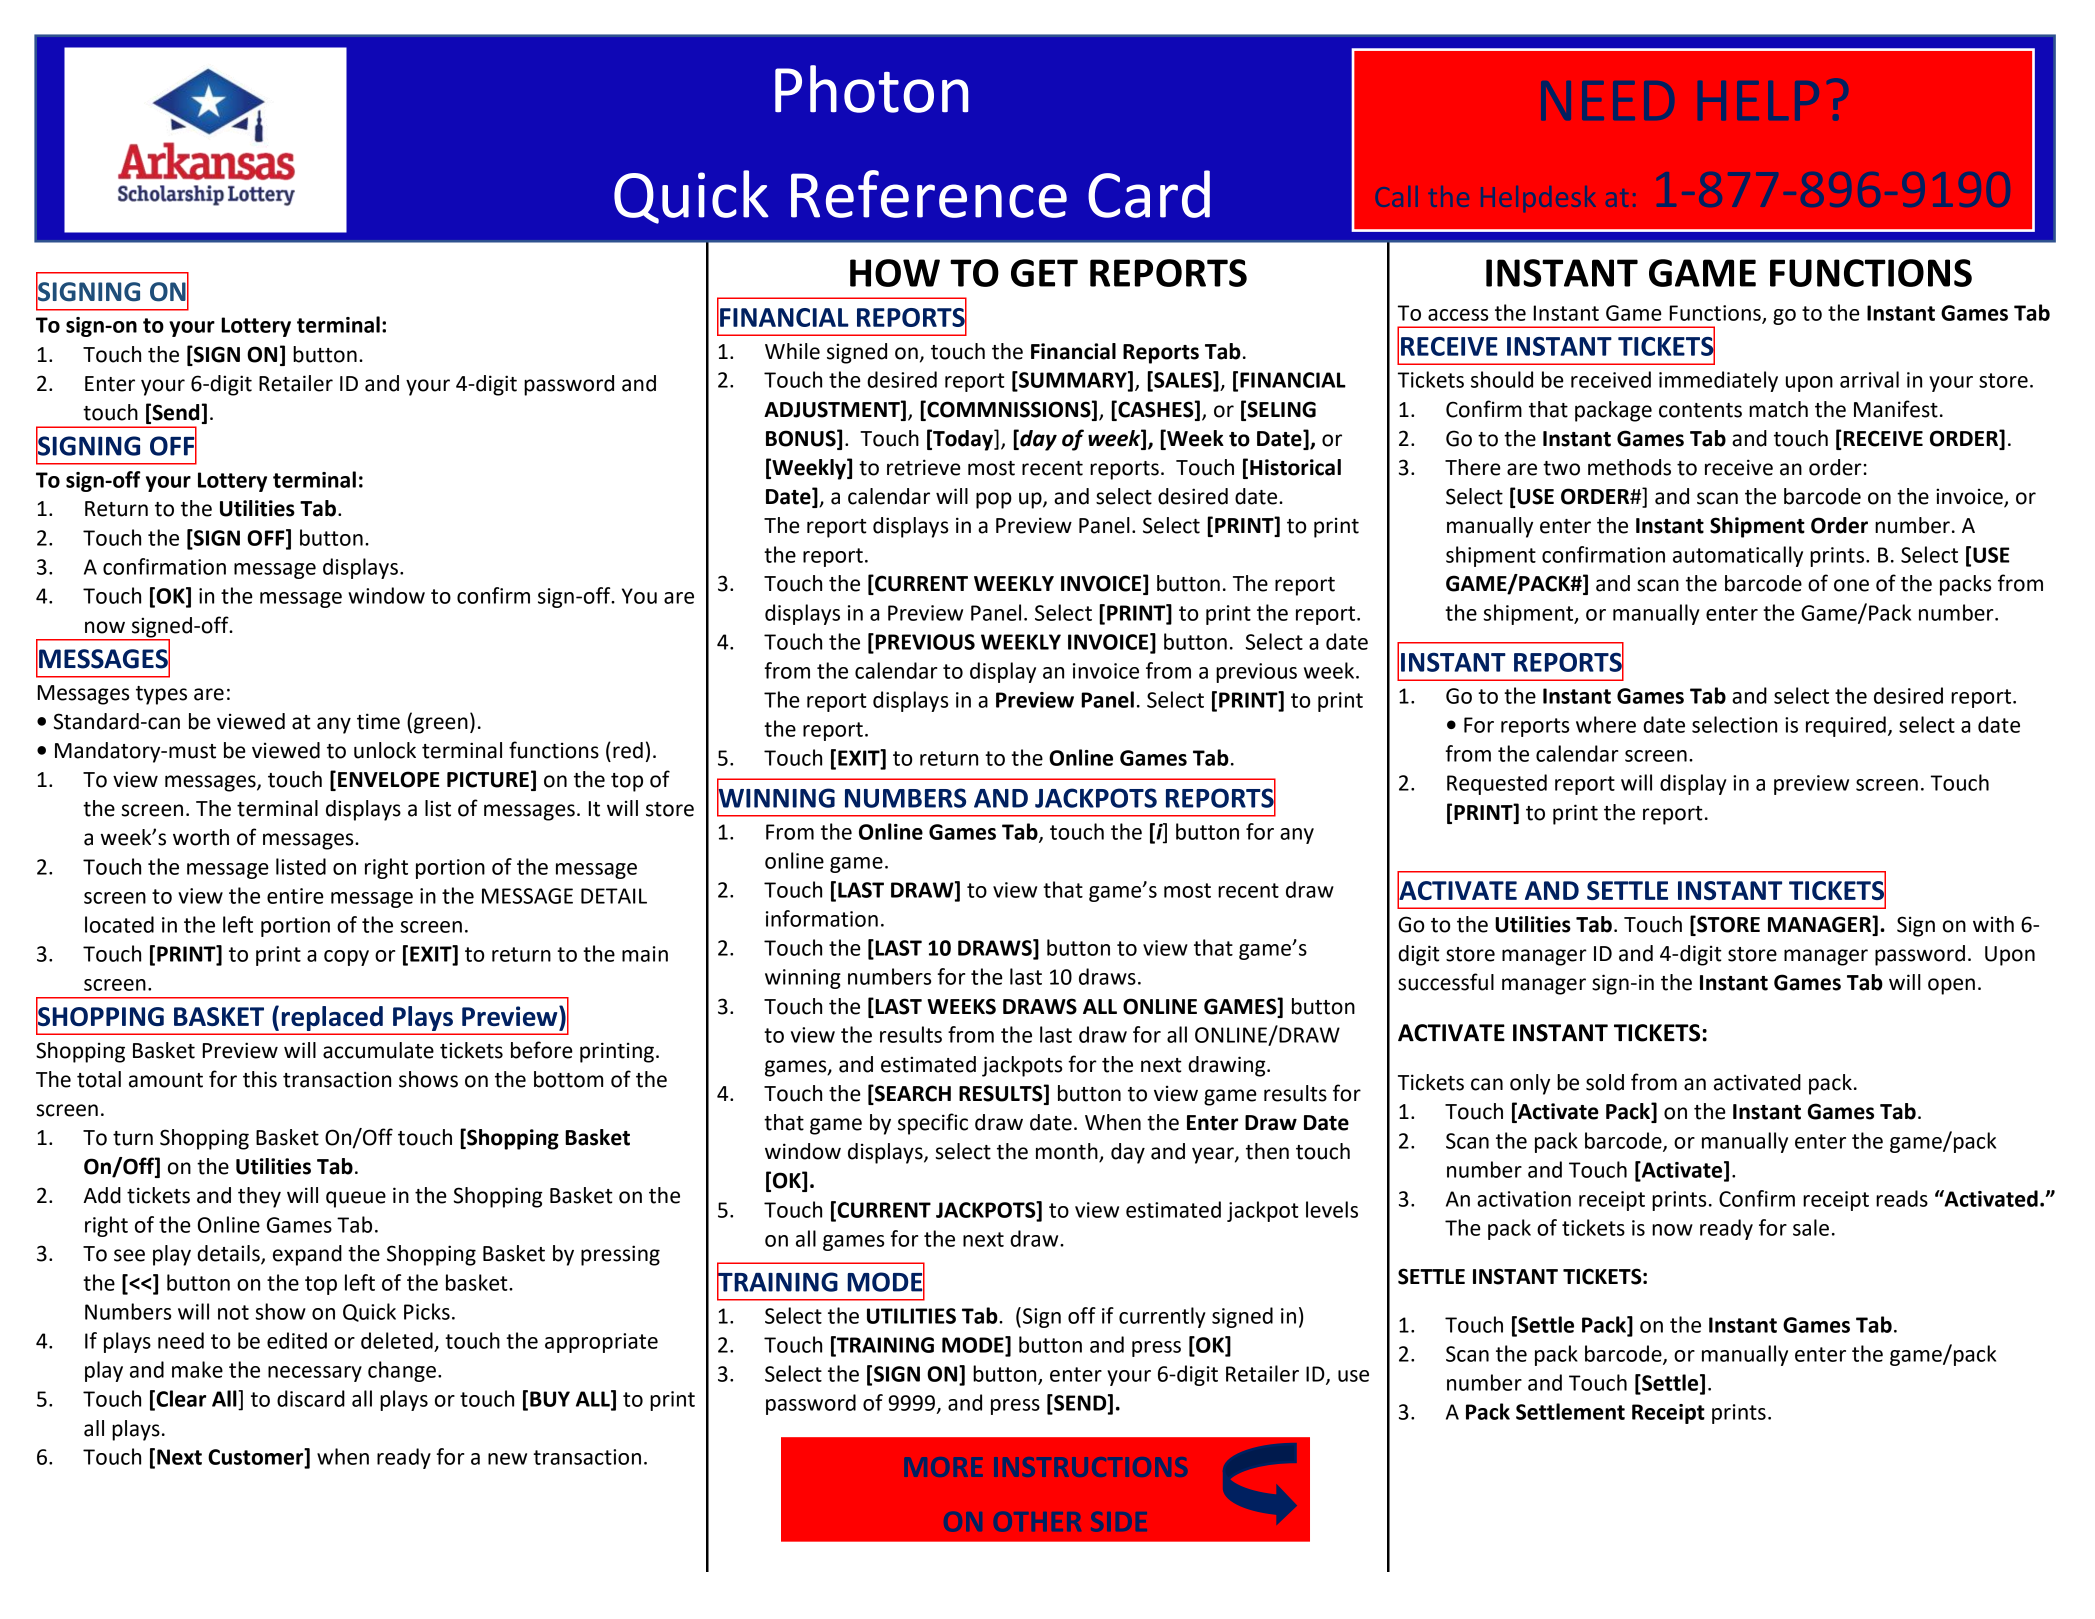 The width and height of the screenshot is (2095, 1619). What do you see at coordinates (315, 1374) in the screenshot?
I see `necessary` at bounding box center [315, 1374].
